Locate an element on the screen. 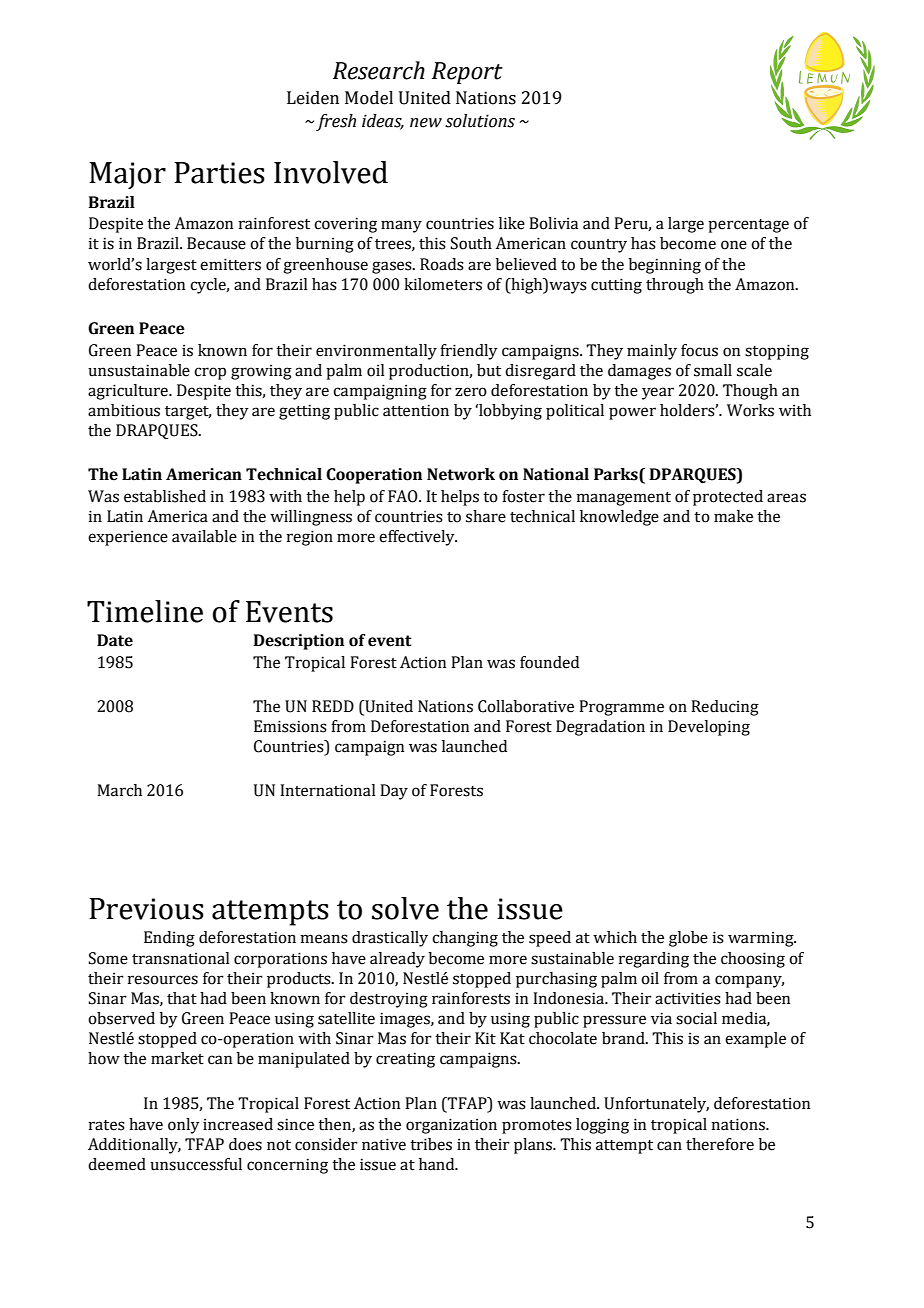 This screenshot has height=1308, width=924. only is located at coordinates (184, 1126).
